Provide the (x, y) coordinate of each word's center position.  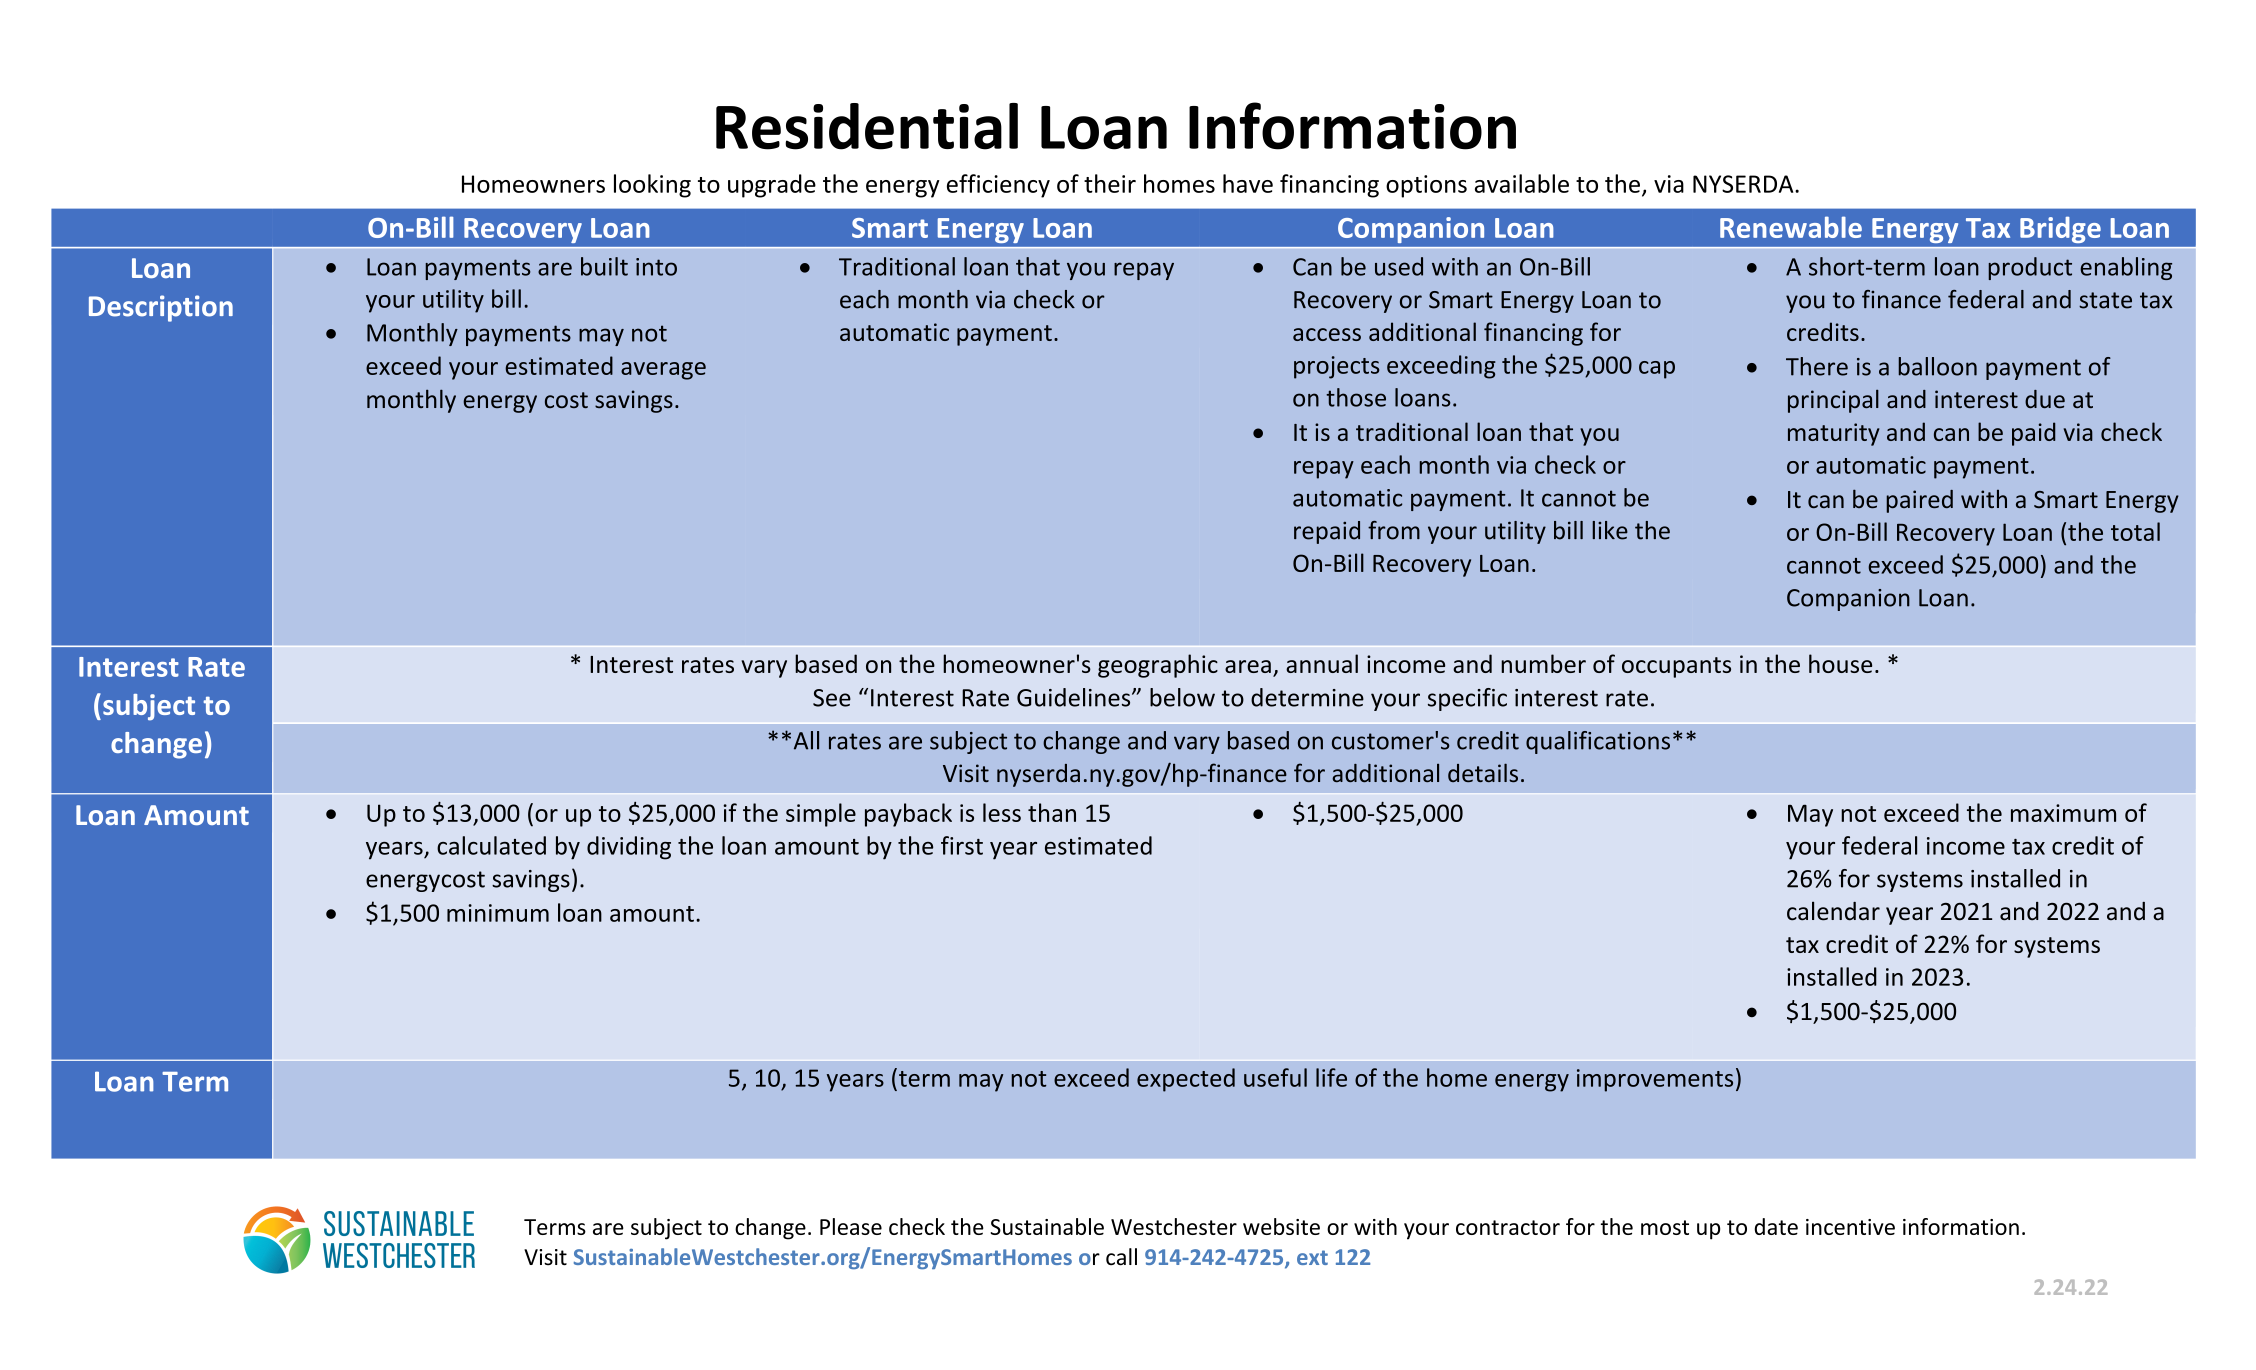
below (1182, 697)
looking (652, 186)
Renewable (1791, 227)
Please (851, 1226)
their (1110, 183)
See (832, 698)
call (1121, 1257)
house (1840, 663)
